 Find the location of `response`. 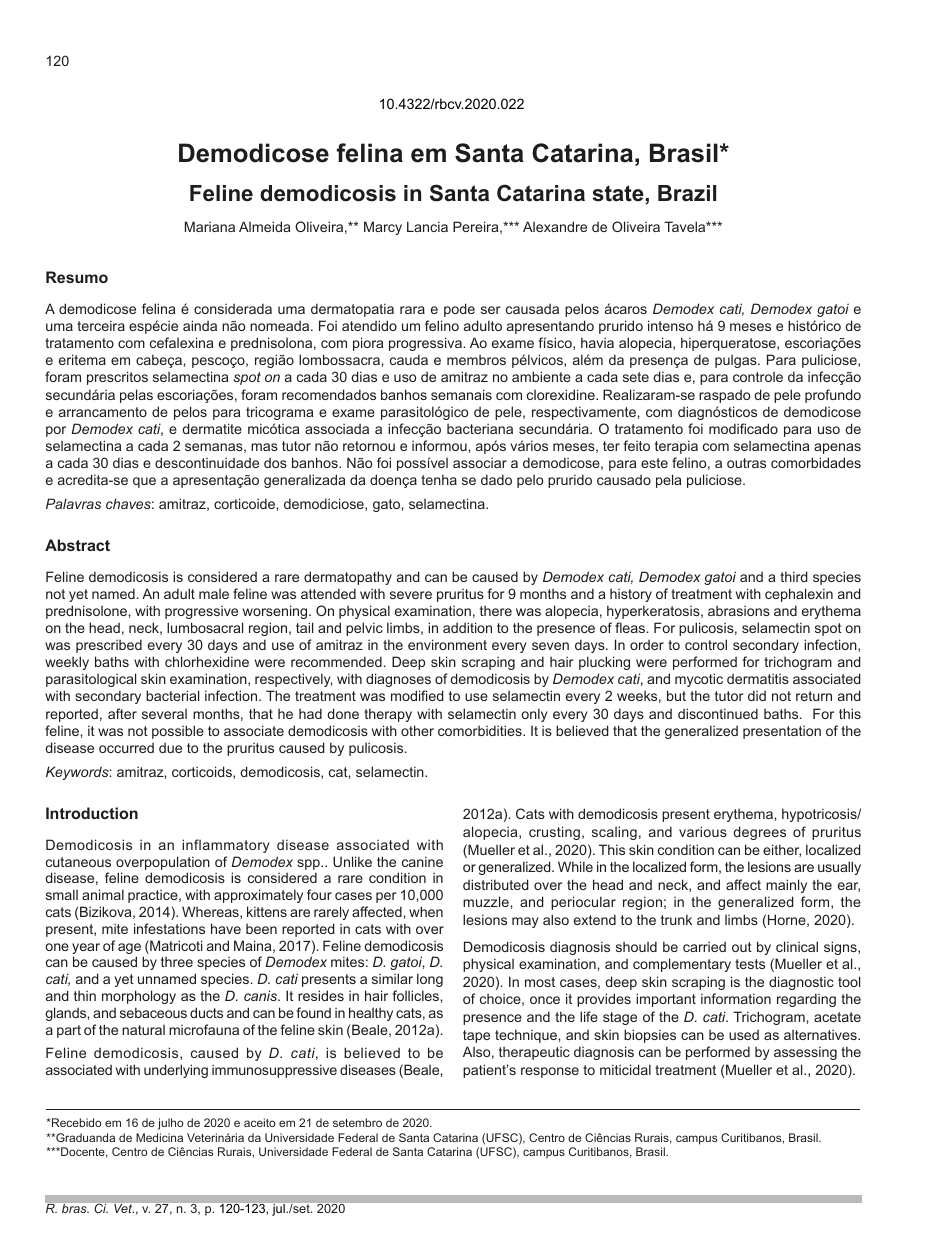

response is located at coordinates (550, 1072).
